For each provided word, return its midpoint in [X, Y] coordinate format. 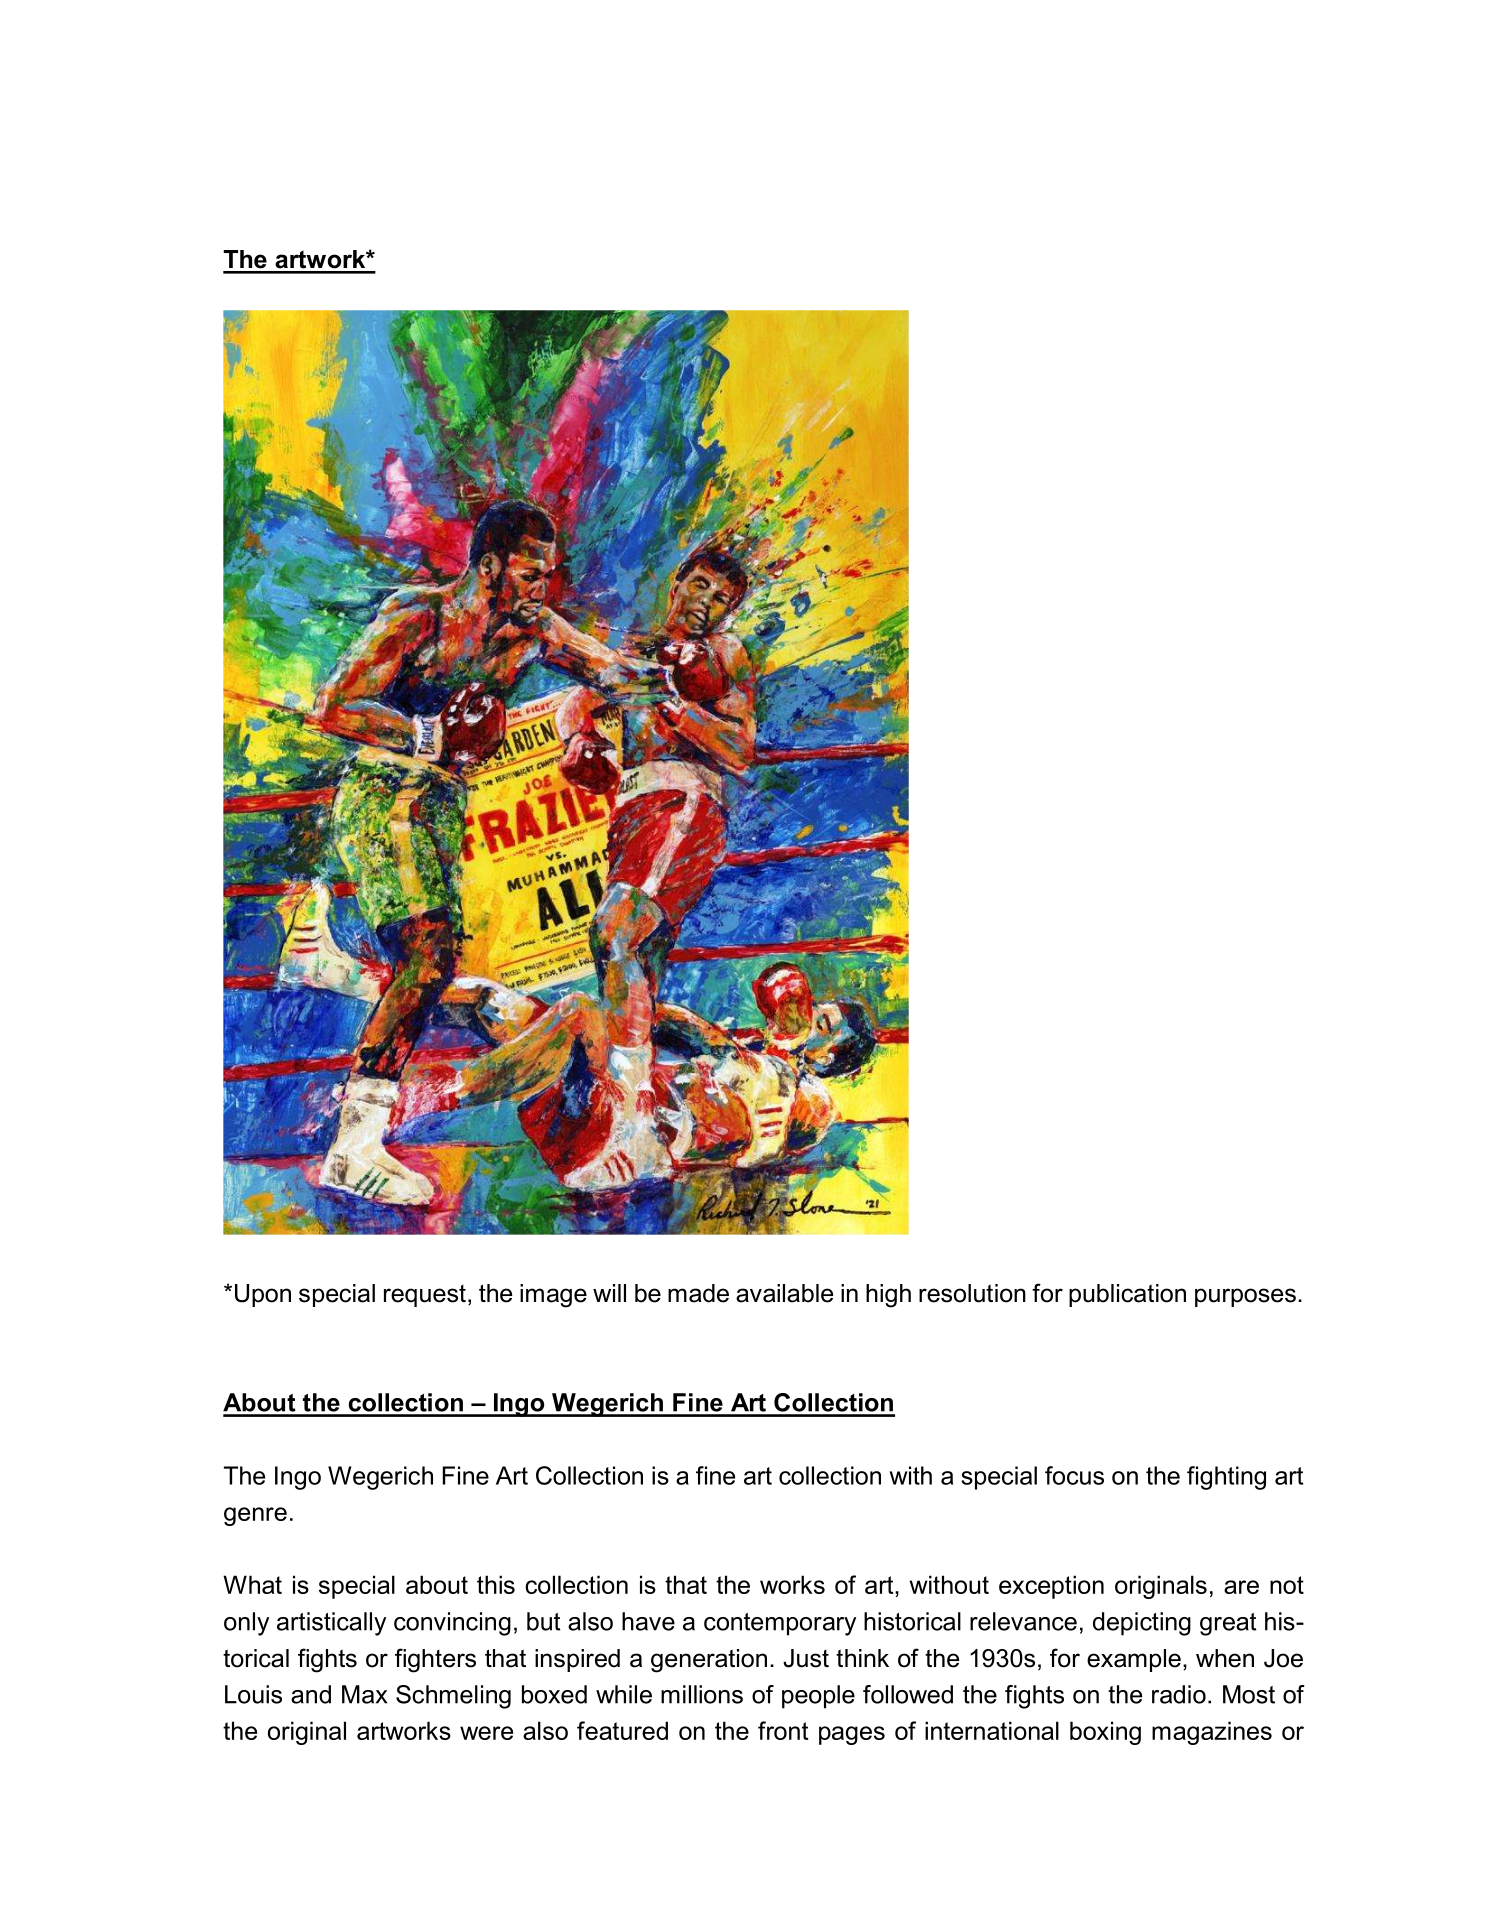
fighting [1226, 1478]
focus [1074, 1475]
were [486, 1733]
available [784, 1293]
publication [1127, 1295]
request [425, 1296]
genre [255, 1516]
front [783, 1730]
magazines [1212, 1733]
